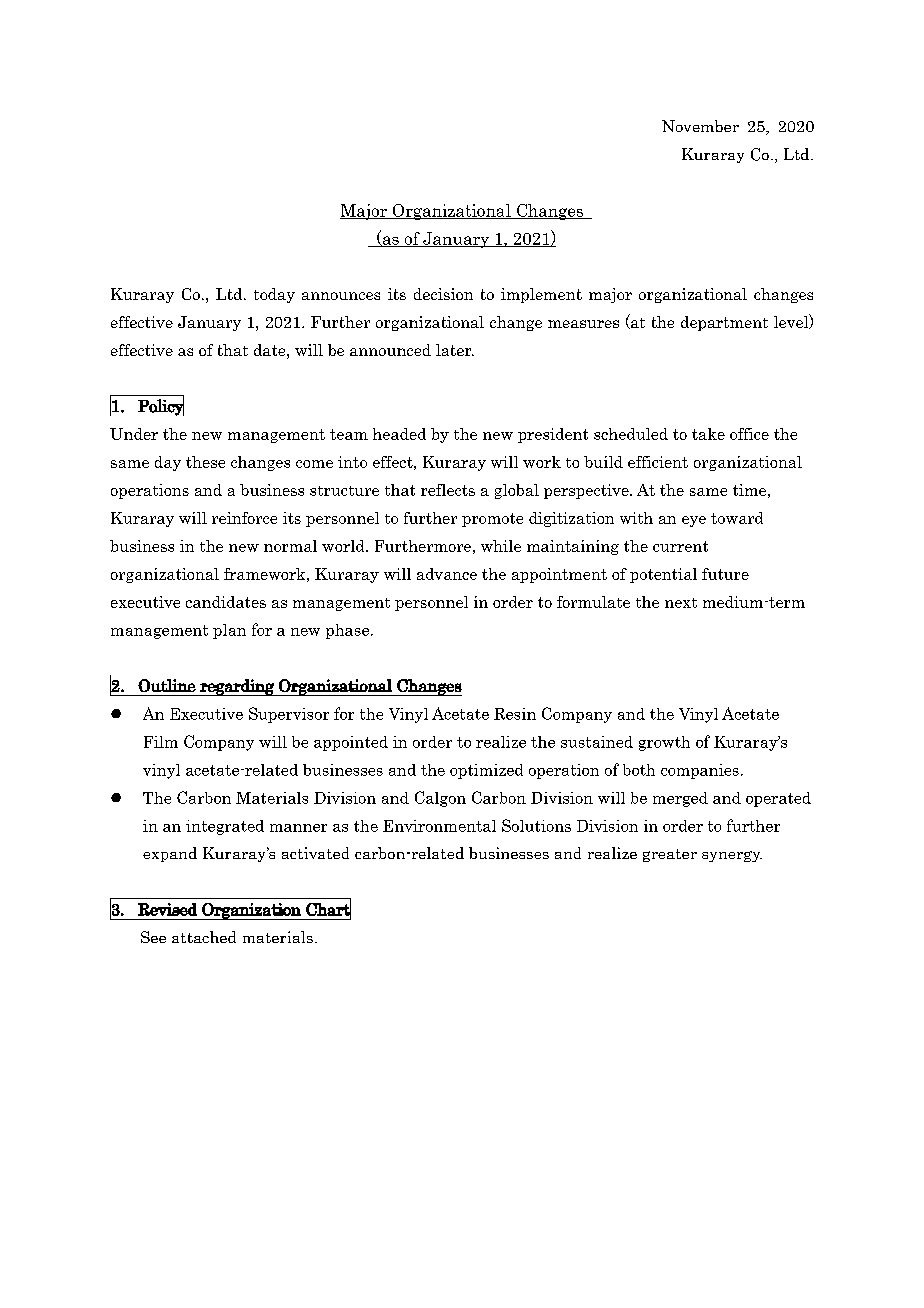  I want to click on decision, so click(443, 294).
